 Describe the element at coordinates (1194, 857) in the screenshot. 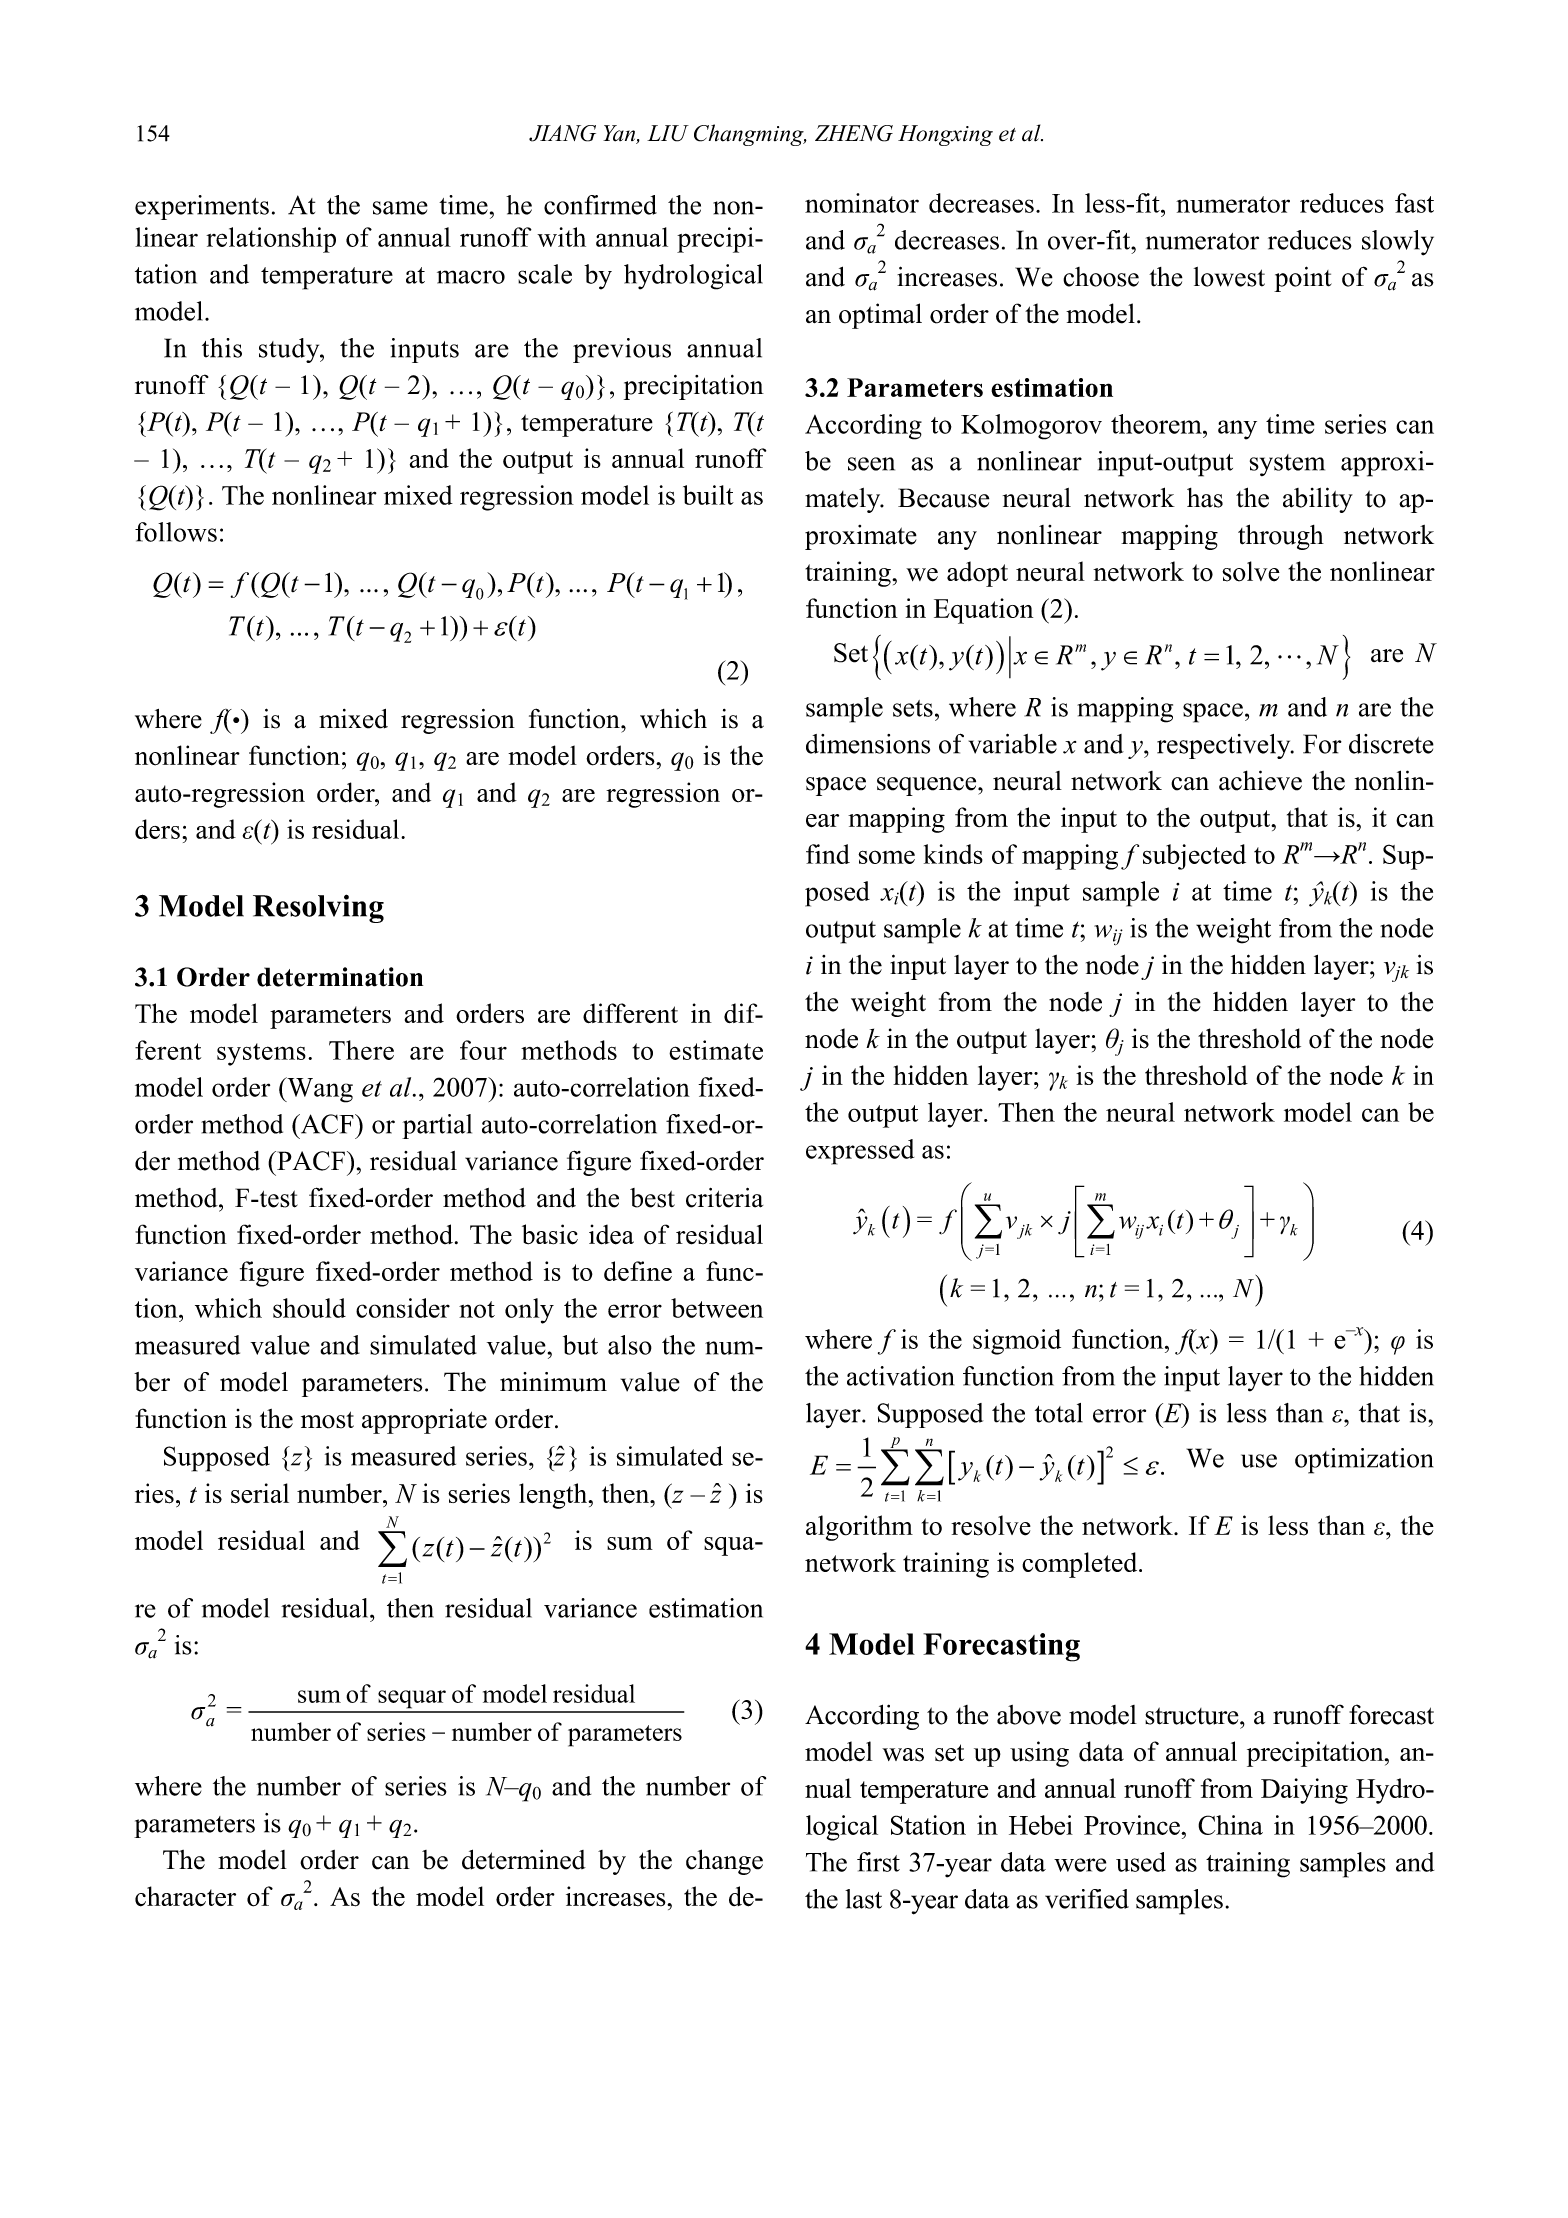

I see `subjected` at that location.
